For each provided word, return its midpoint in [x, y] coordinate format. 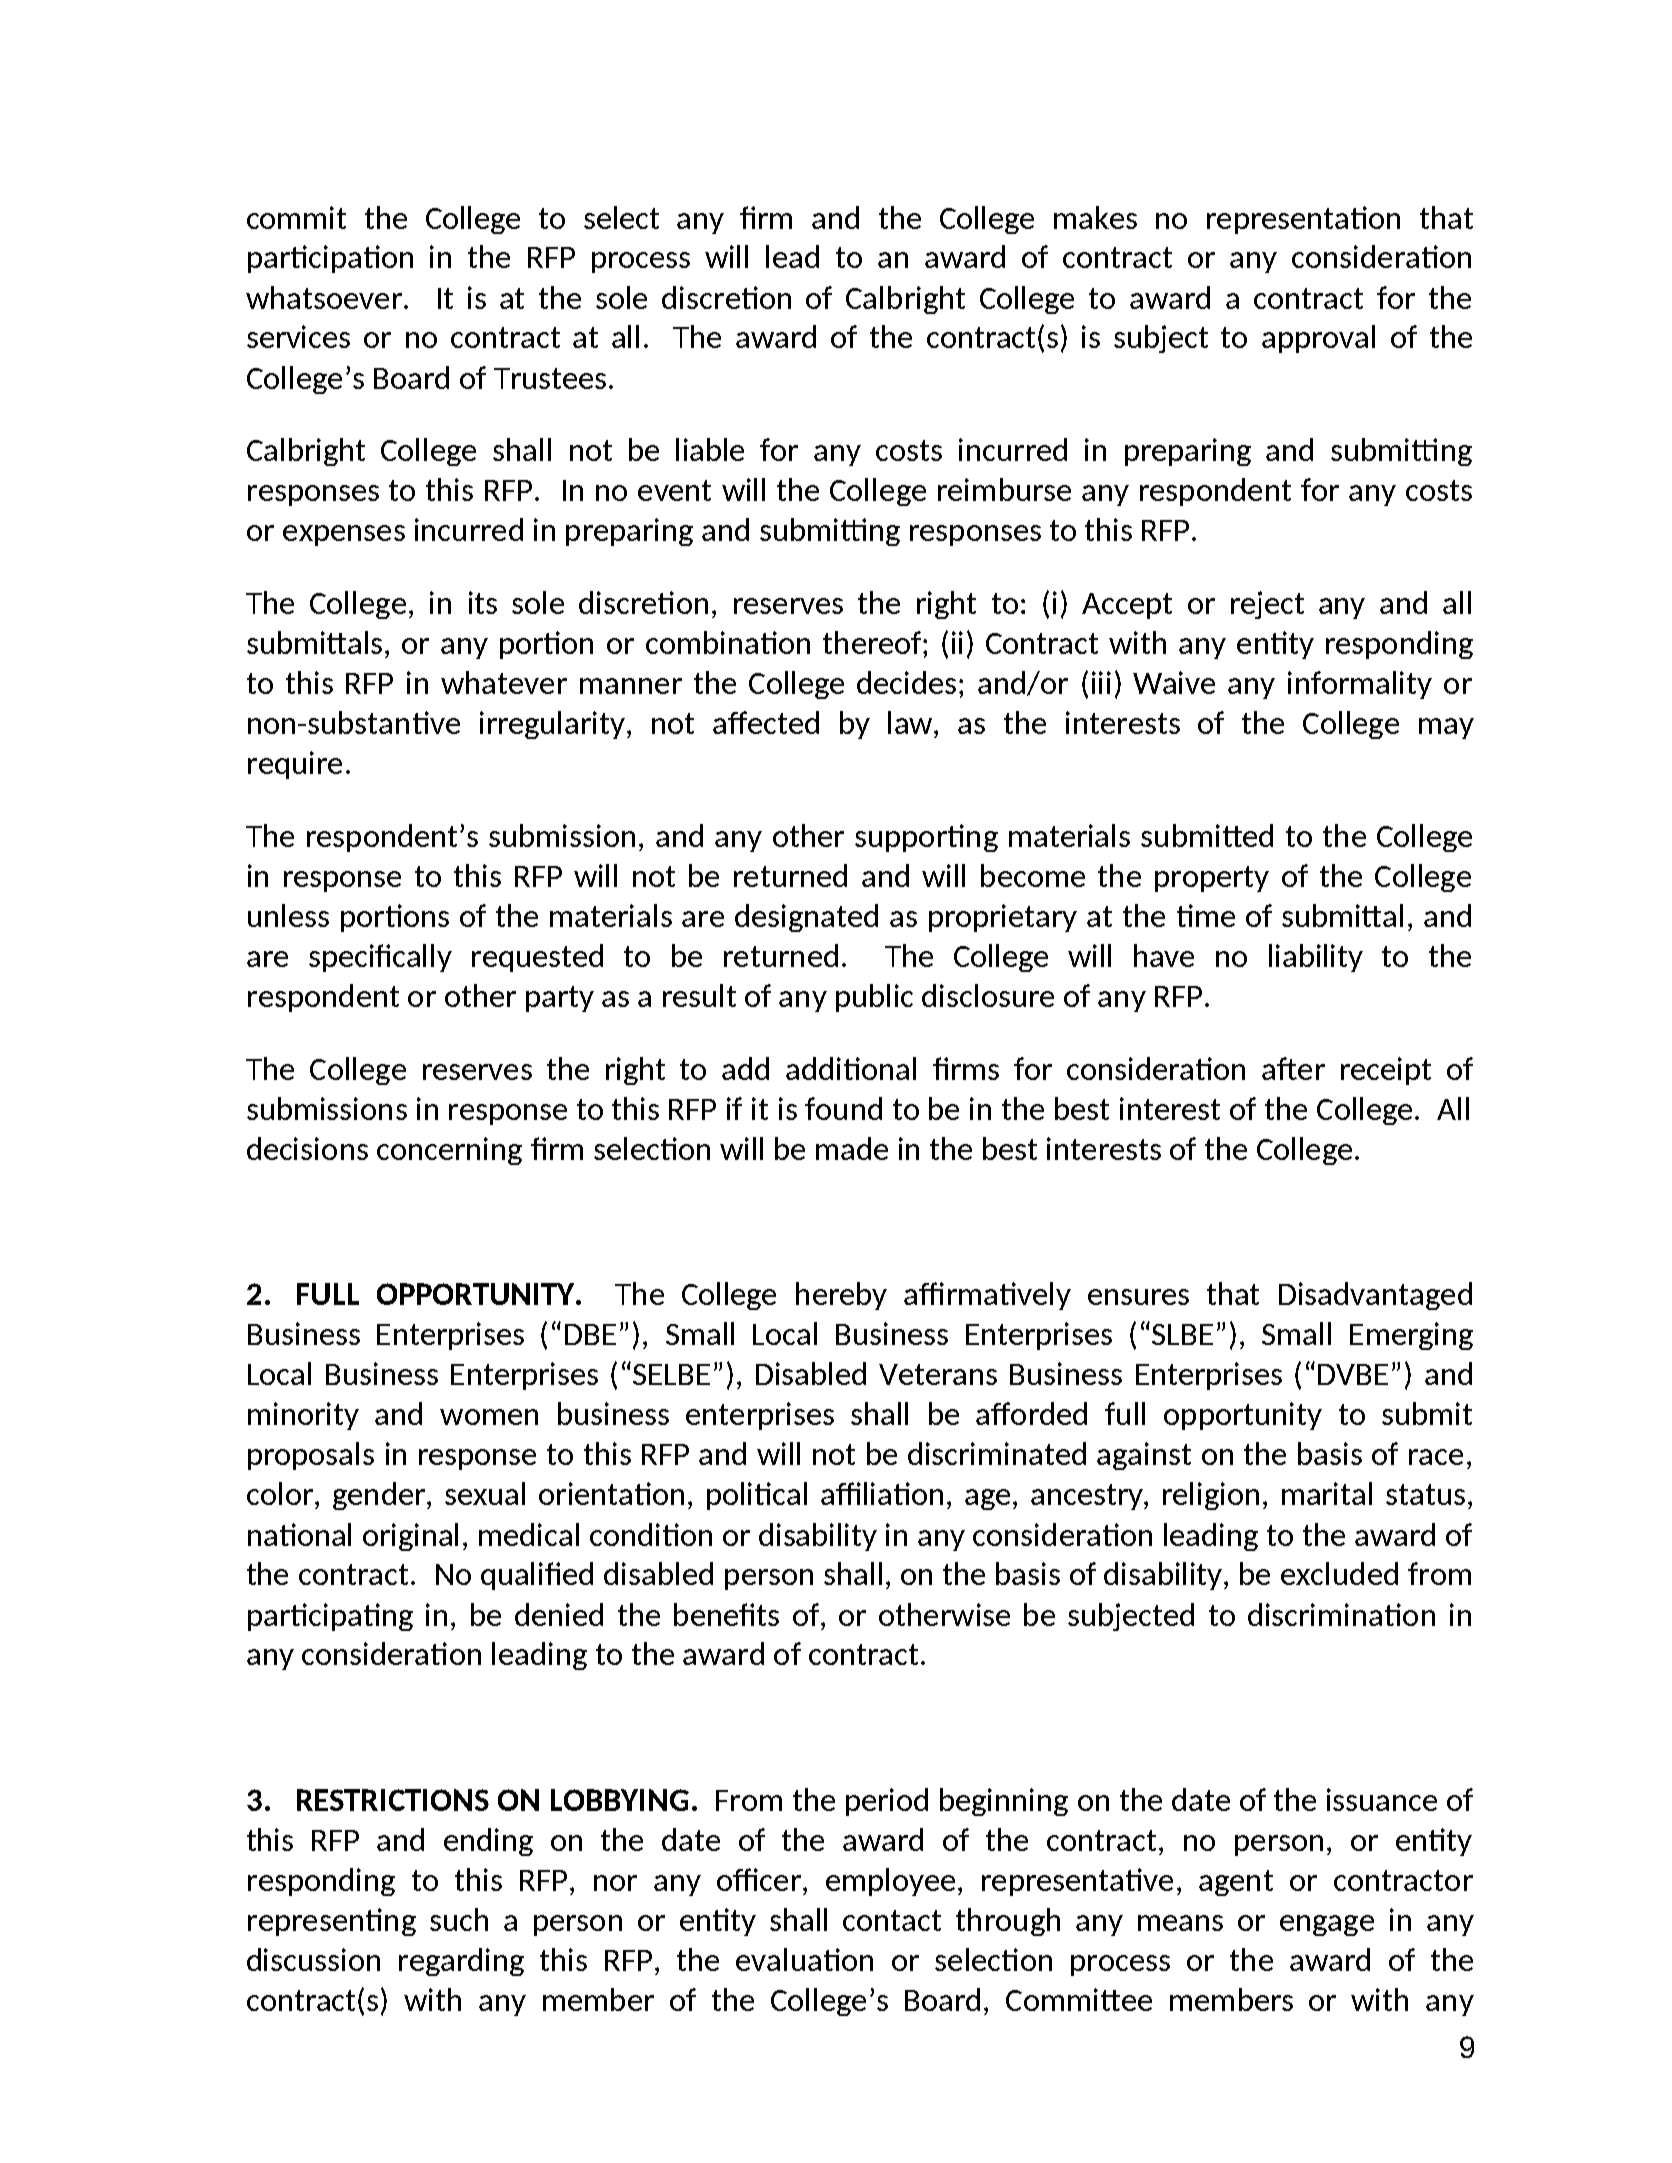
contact [892, 1920]
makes [1095, 217]
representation [1303, 220]
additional [851, 1068]
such [459, 1919]
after [1293, 1068]
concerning [449, 1151]
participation [330, 259]
